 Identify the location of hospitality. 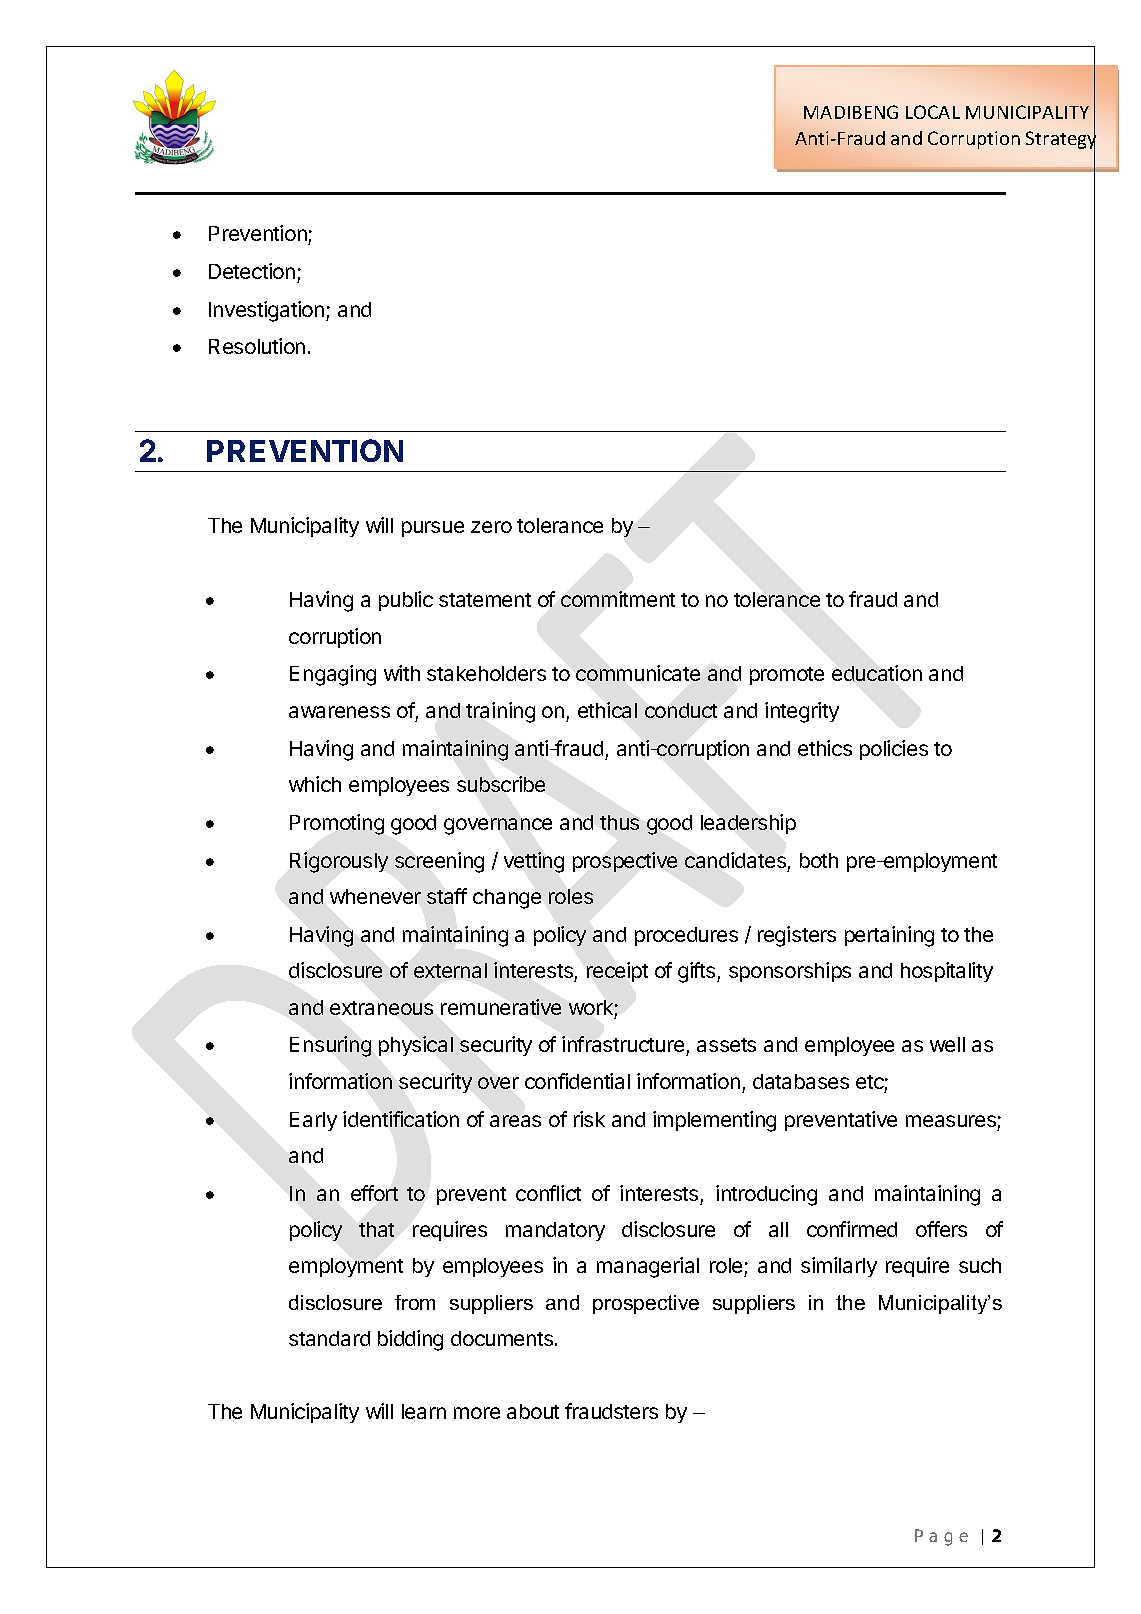
(947, 972).
